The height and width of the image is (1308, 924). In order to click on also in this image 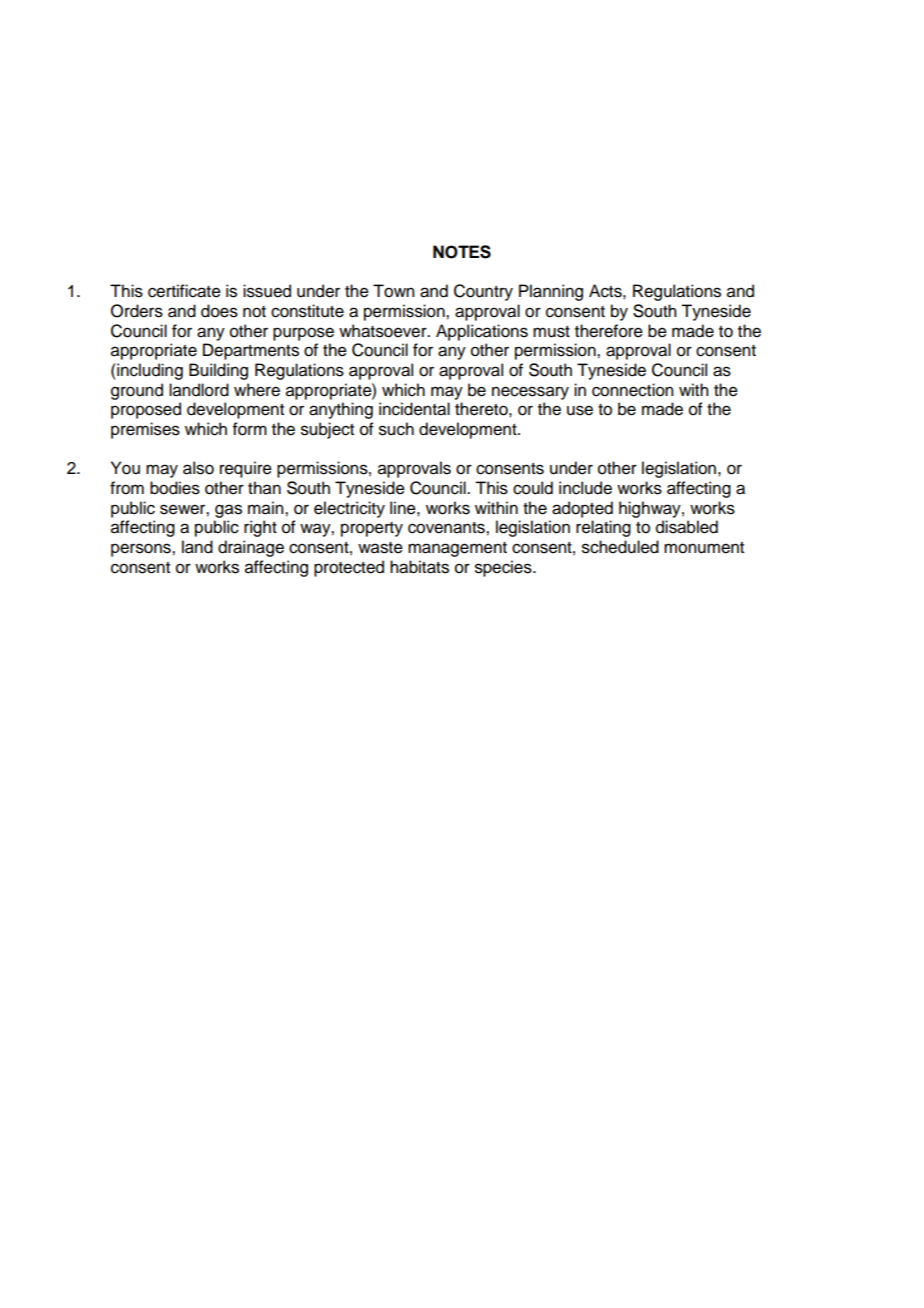, I will do `click(198, 468)`.
